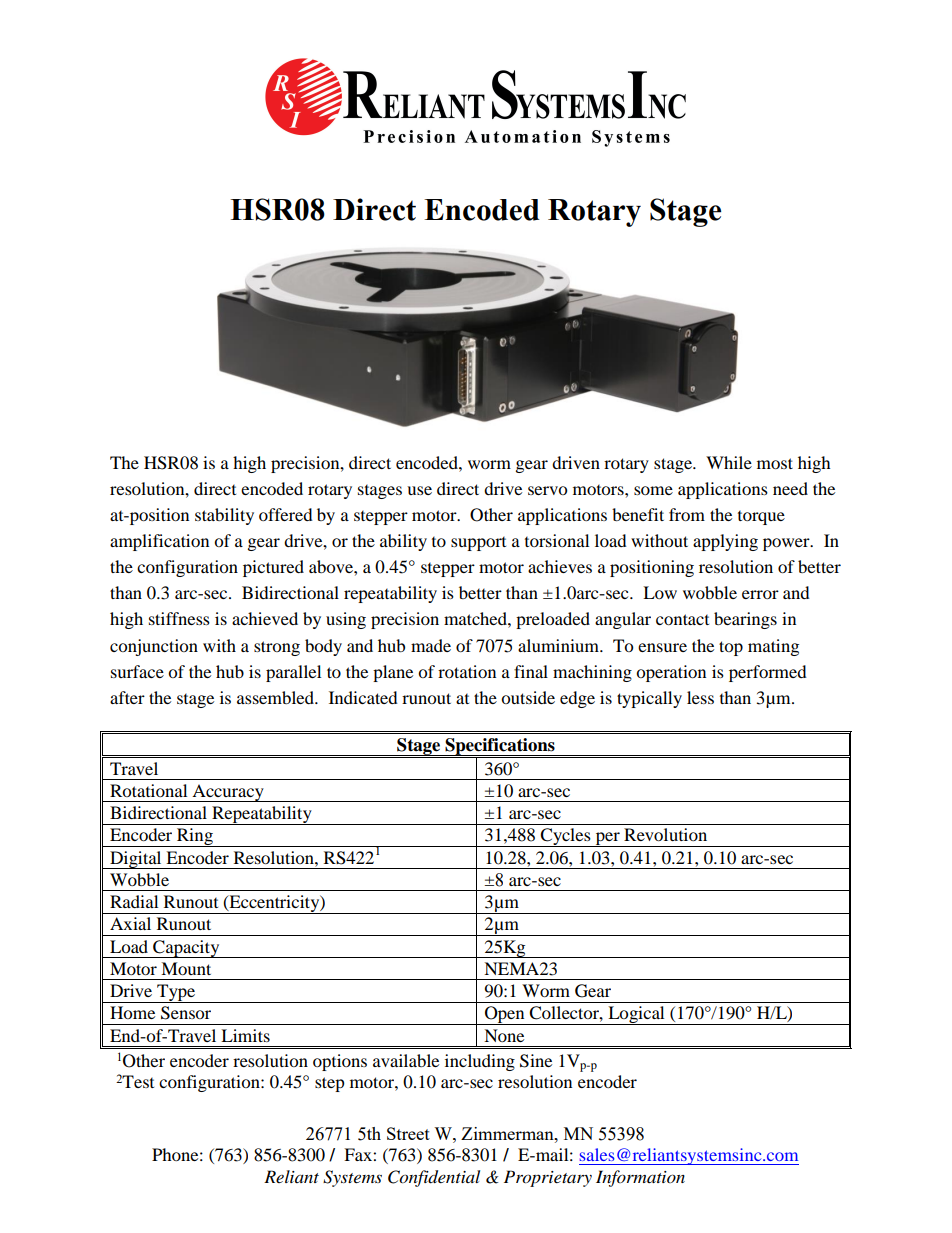 Image resolution: width=952 pixels, height=1233 pixels. Describe the element at coordinates (665, 834) in the screenshot. I see `Revolution` at that location.
